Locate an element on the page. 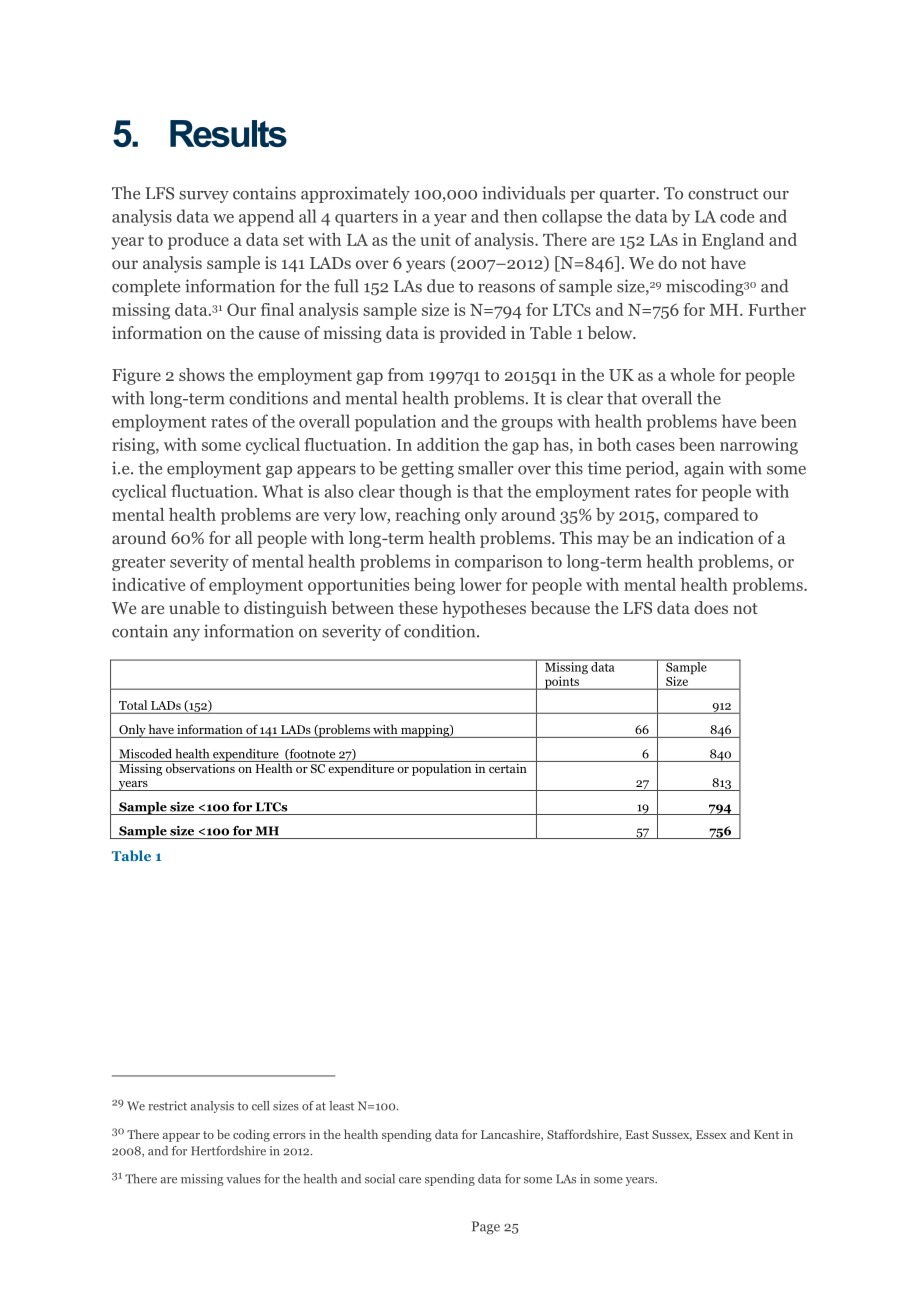 The image size is (924, 1308). construct is located at coordinates (723, 194).
